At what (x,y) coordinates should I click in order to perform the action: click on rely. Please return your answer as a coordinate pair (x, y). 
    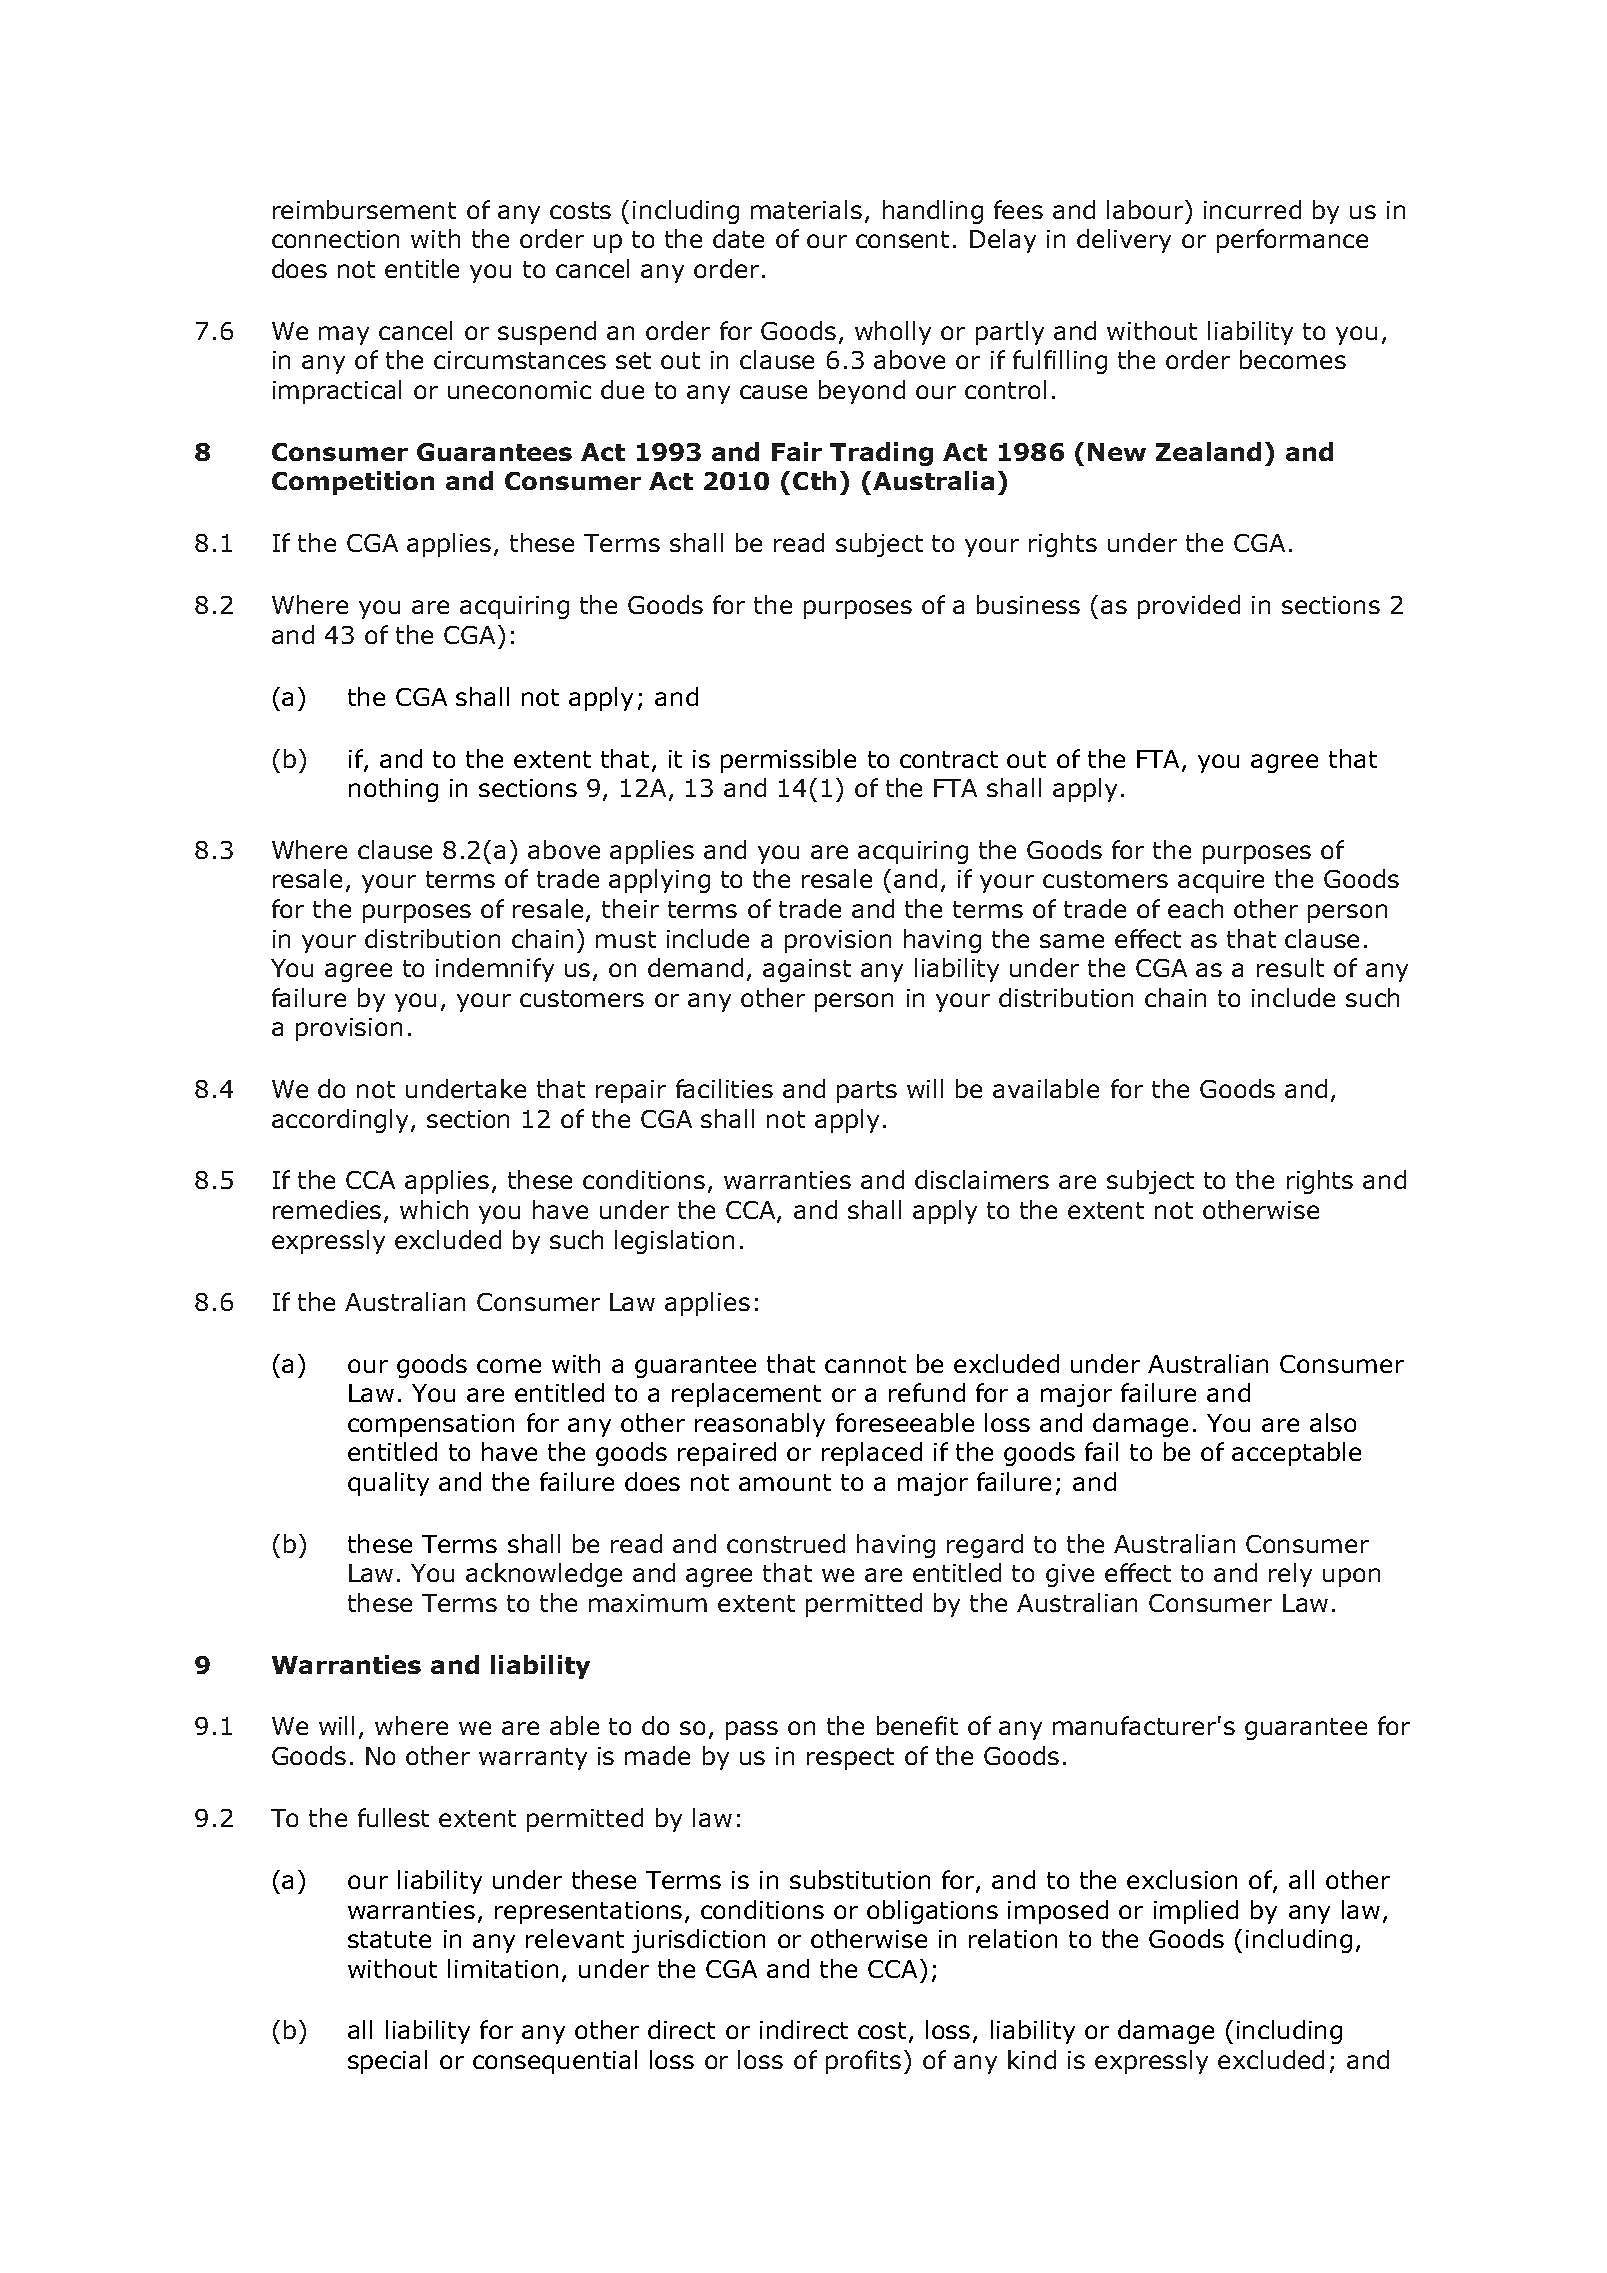
    Looking at the image, I should click on (1290, 1575).
